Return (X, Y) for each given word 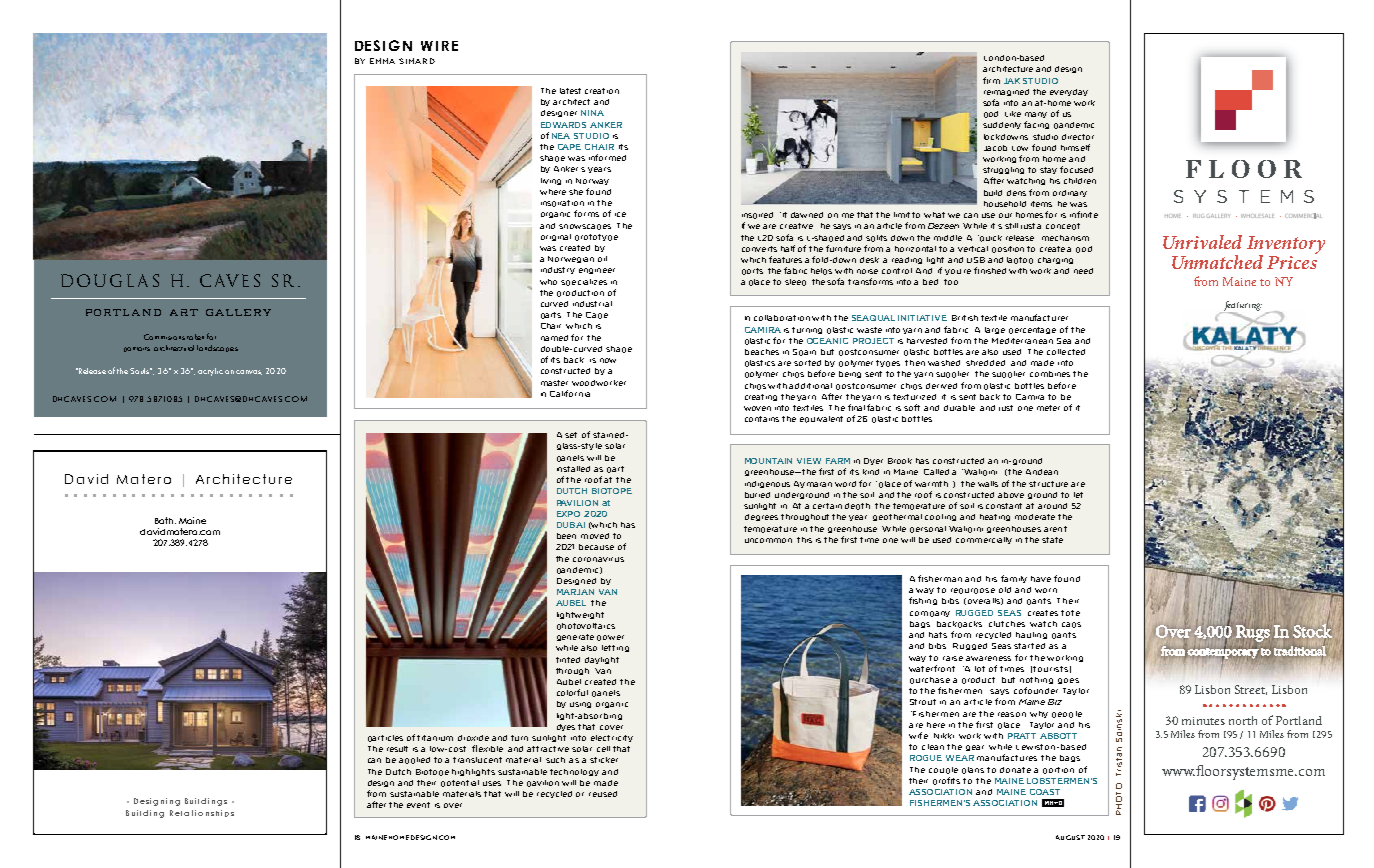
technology (574, 772)
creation (602, 91)
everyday (1069, 92)
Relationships (202, 813)
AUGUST (1070, 837)
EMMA (382, 61)
